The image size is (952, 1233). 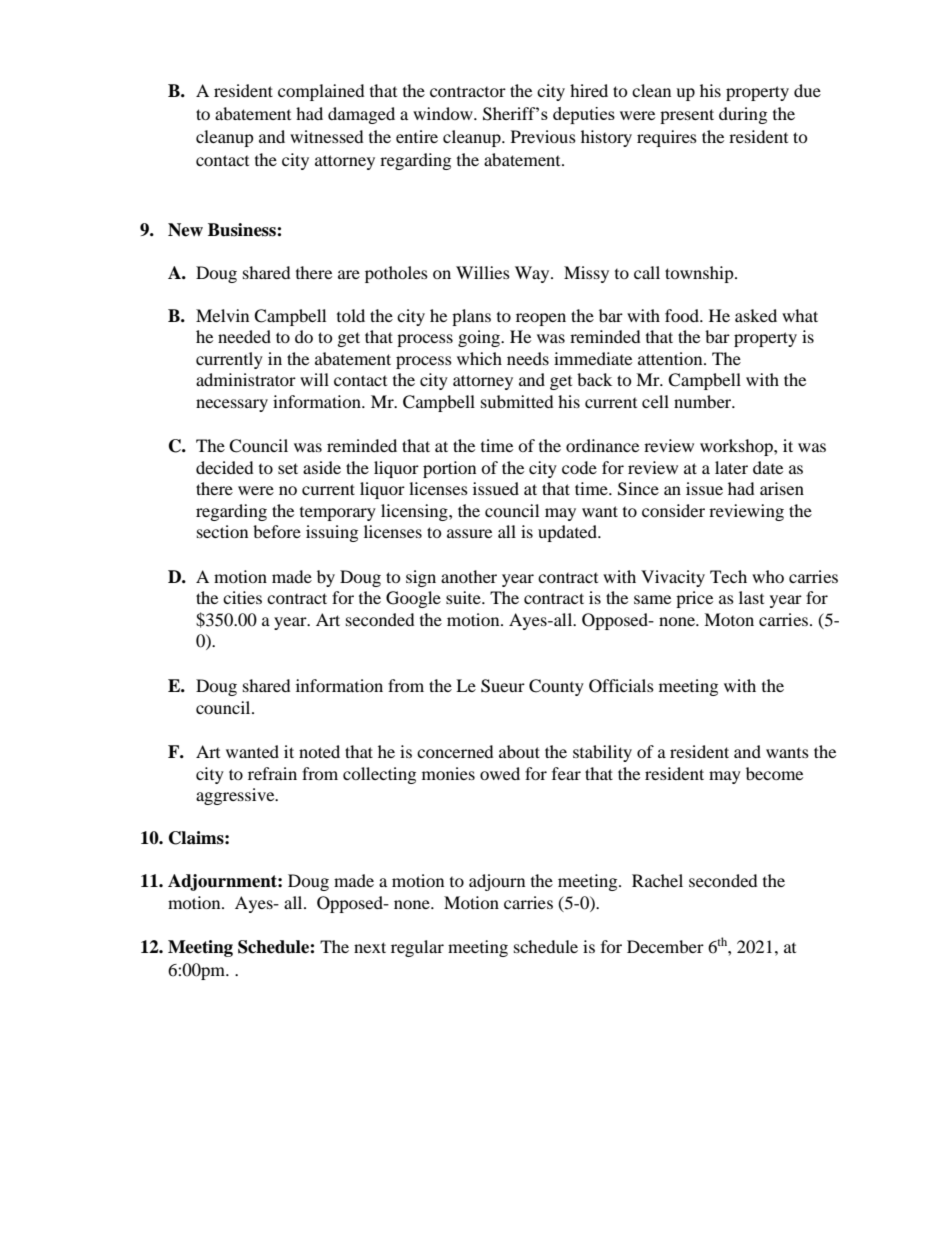 What do you see at coordinates (751, 597) in the screenshot?
I see `last` at bounding box center [751, 597].
